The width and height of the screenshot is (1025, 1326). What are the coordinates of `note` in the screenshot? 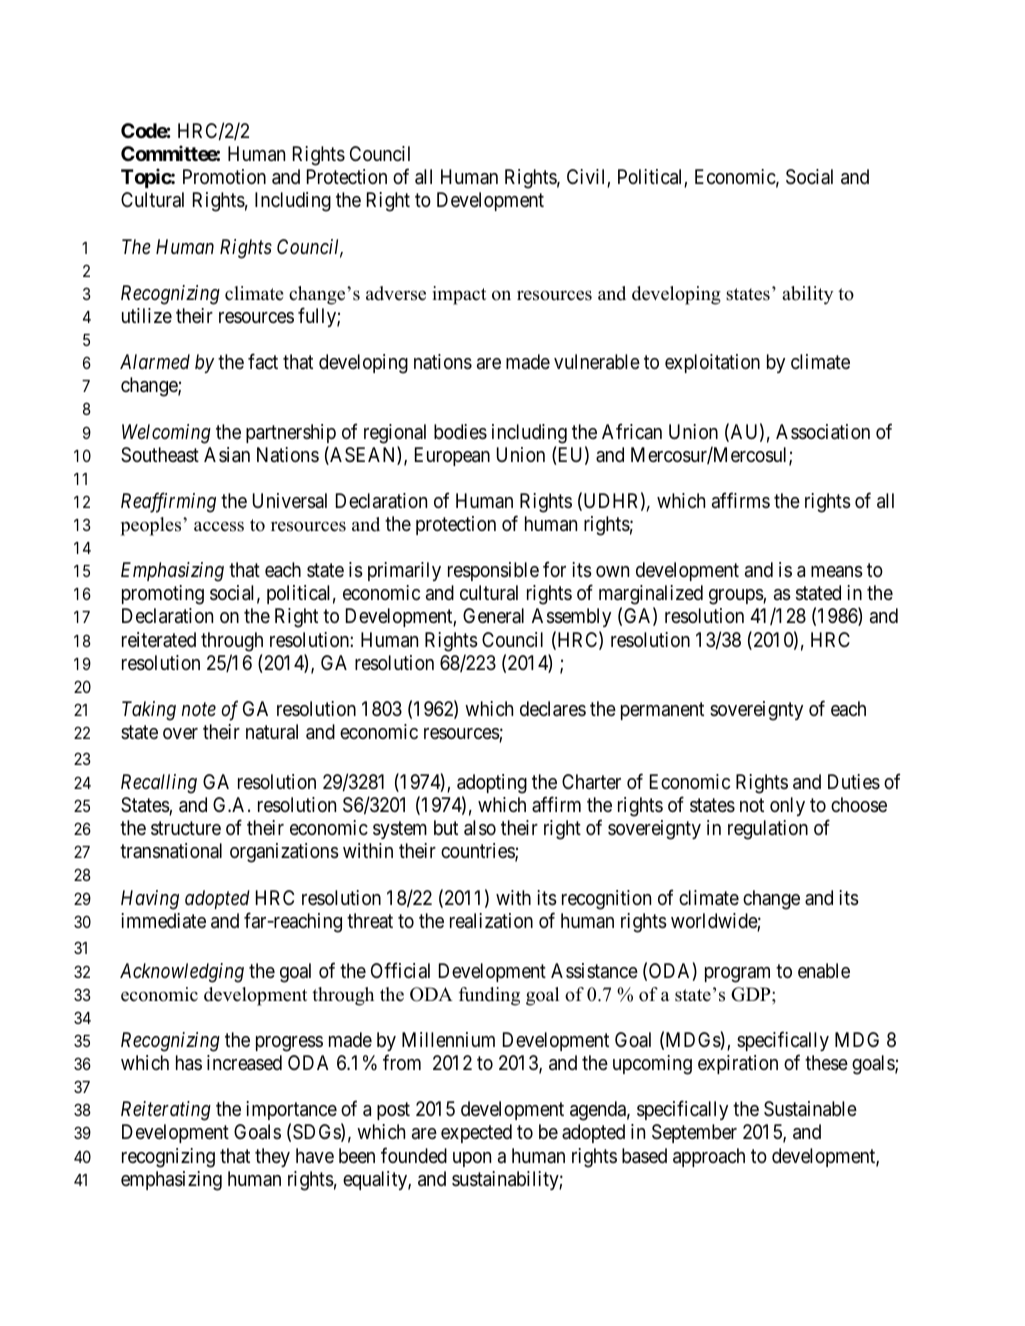 It's located at (199, 709).
